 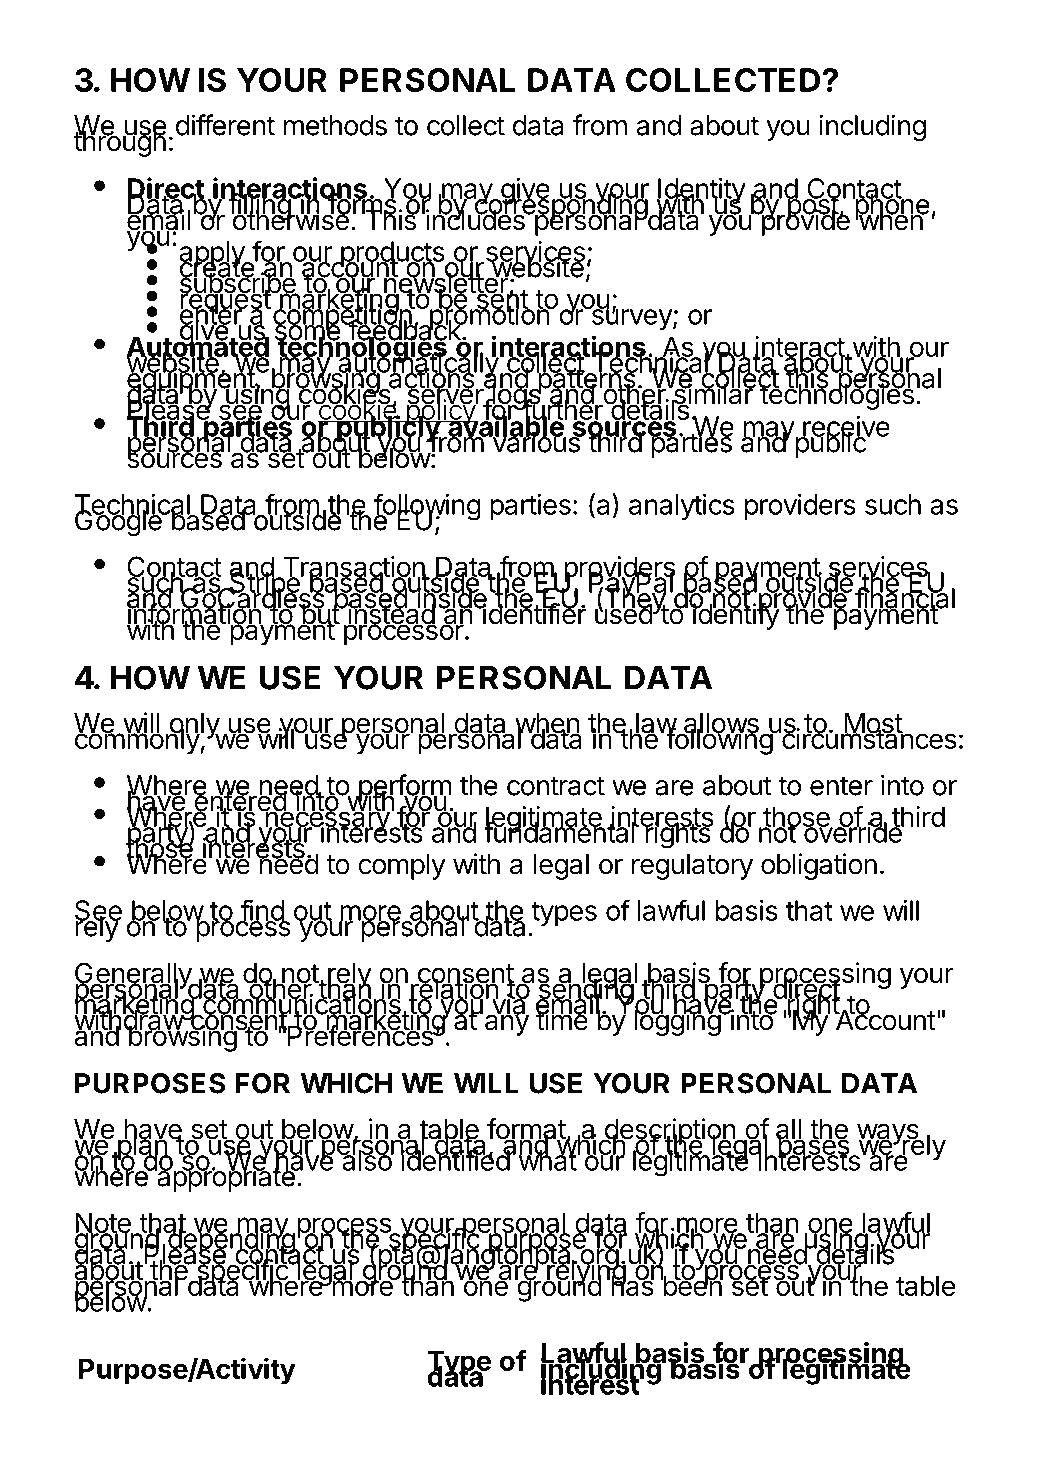 I want to click on Note, so click(x=104, y=1224).
